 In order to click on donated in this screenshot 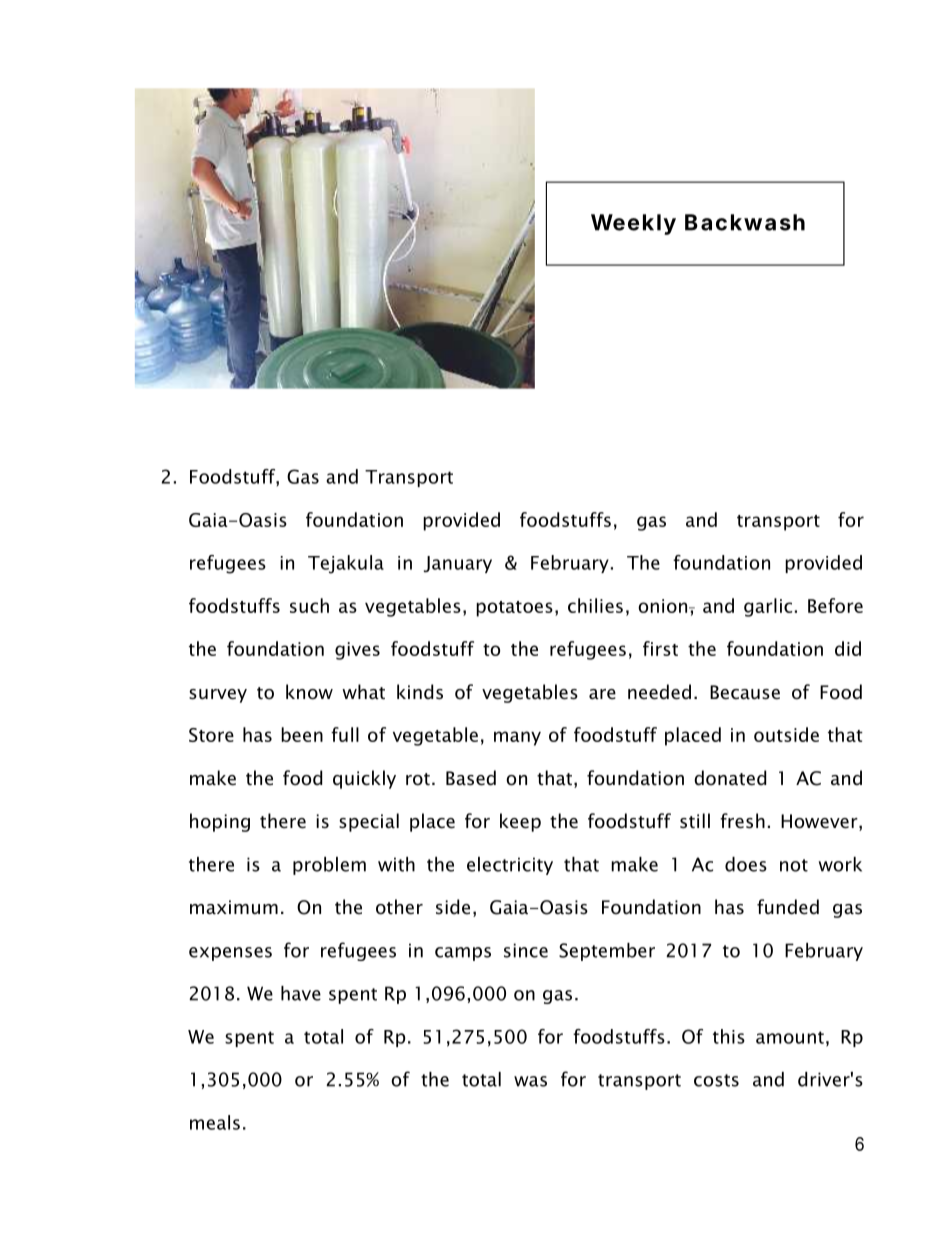, I will do `click(730, 778)`.
